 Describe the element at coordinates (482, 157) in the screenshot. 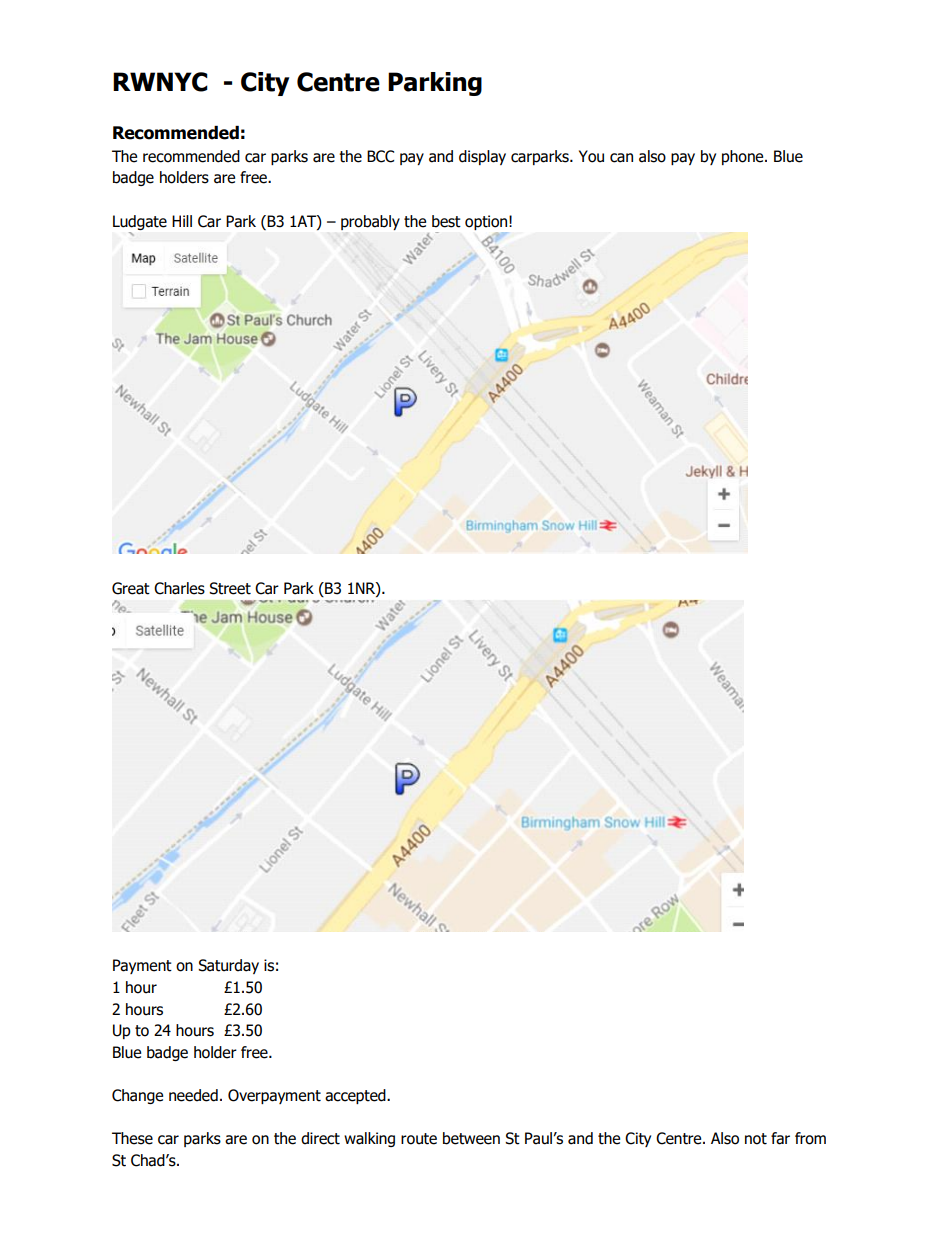

I see `display` at that location.
